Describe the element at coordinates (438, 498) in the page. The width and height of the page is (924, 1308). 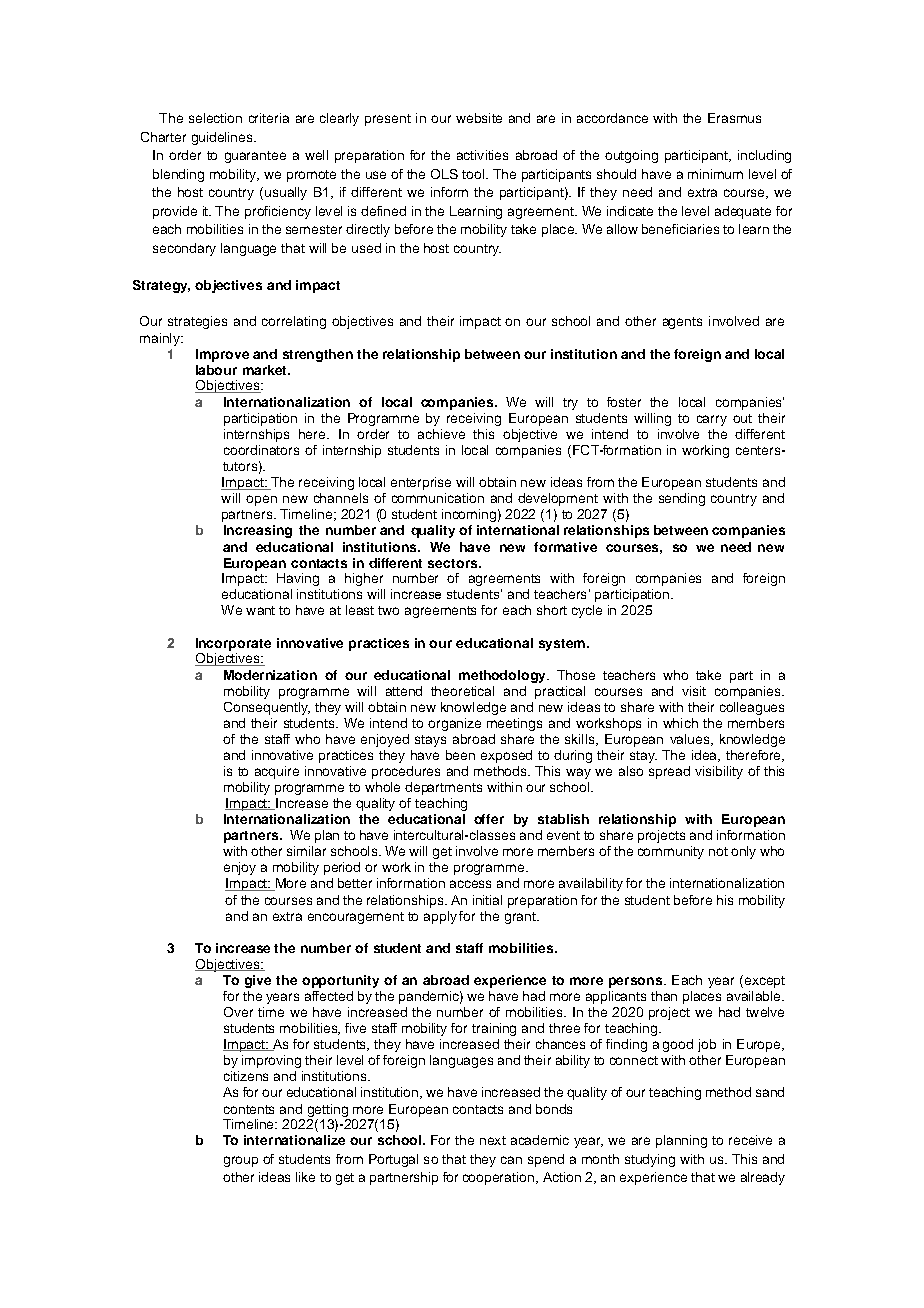
I see `communication` at that location.
